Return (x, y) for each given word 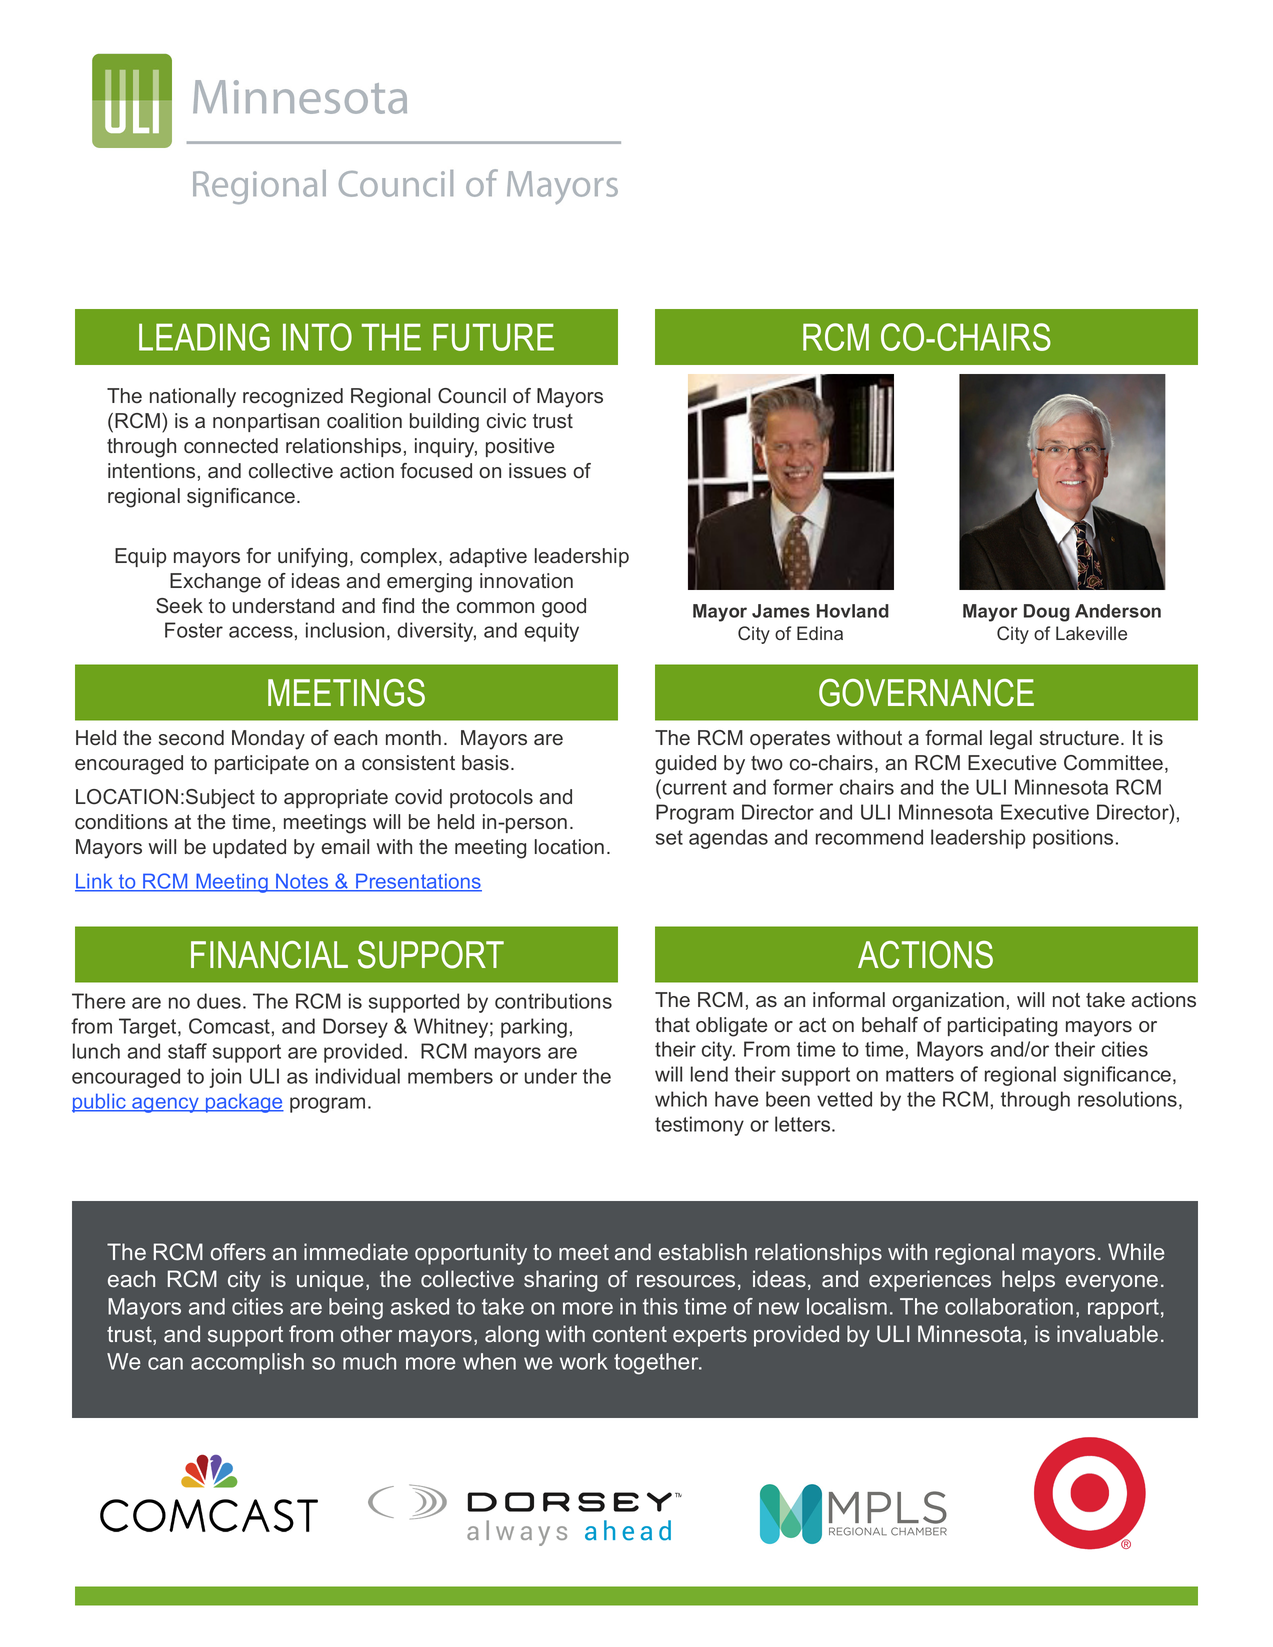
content (630, 1334)
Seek (179, 606)
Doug (1047, 613)
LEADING (204, 337)
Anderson (1118, 611)
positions (1073, 839)
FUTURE (493, 337)
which (681, 1099)
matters (920, 1074)
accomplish (247, 1363)
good (564, 608)
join (225, 1078)
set (669, 837)
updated (249, 848)
